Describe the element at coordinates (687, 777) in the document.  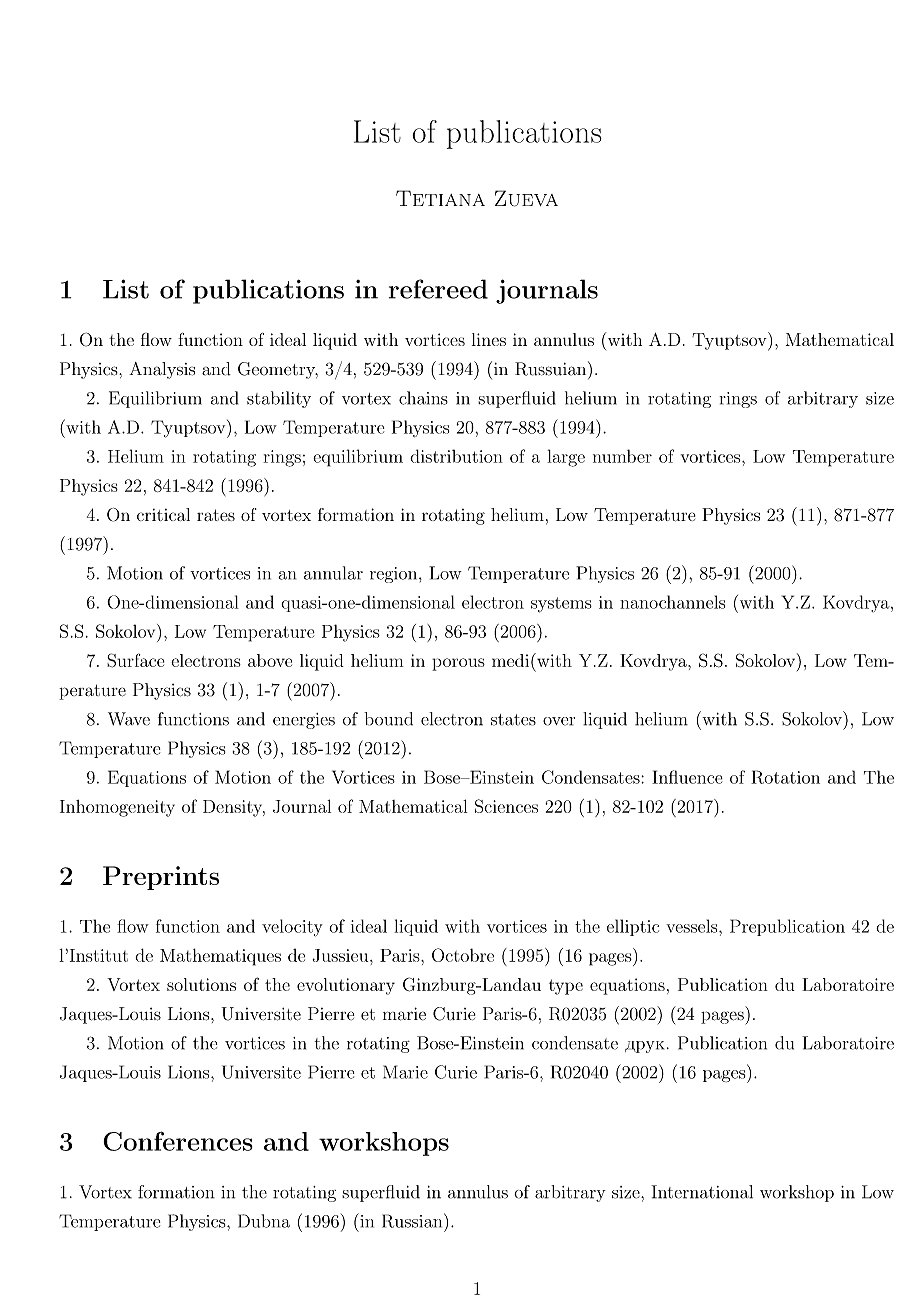
I see `Influence` at that location.
